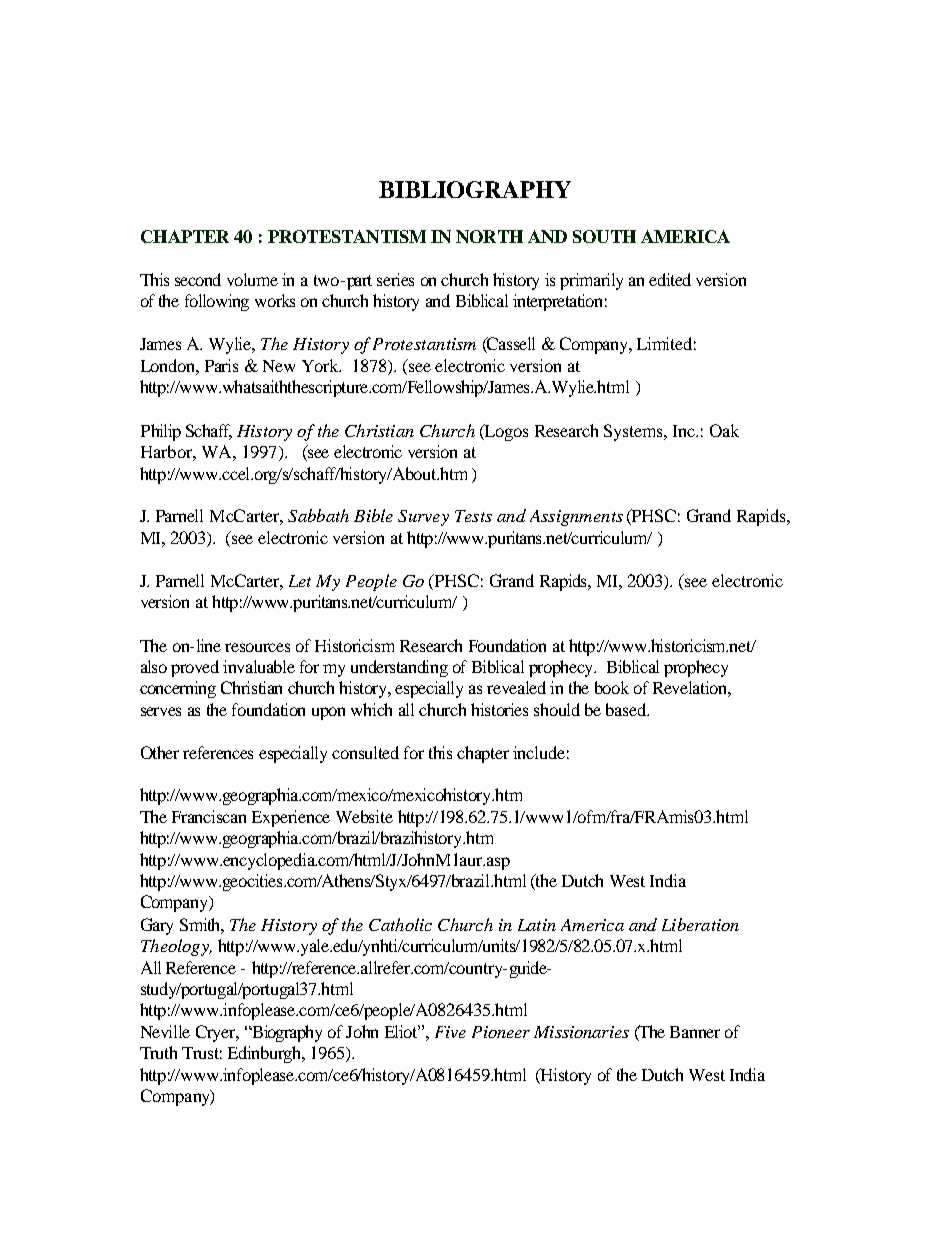 This screenshot has height=1233, width=952. What do you see at coordinates (365, 752) in the screenshot?
I see `consulted` at bounding box center [365, 752].
